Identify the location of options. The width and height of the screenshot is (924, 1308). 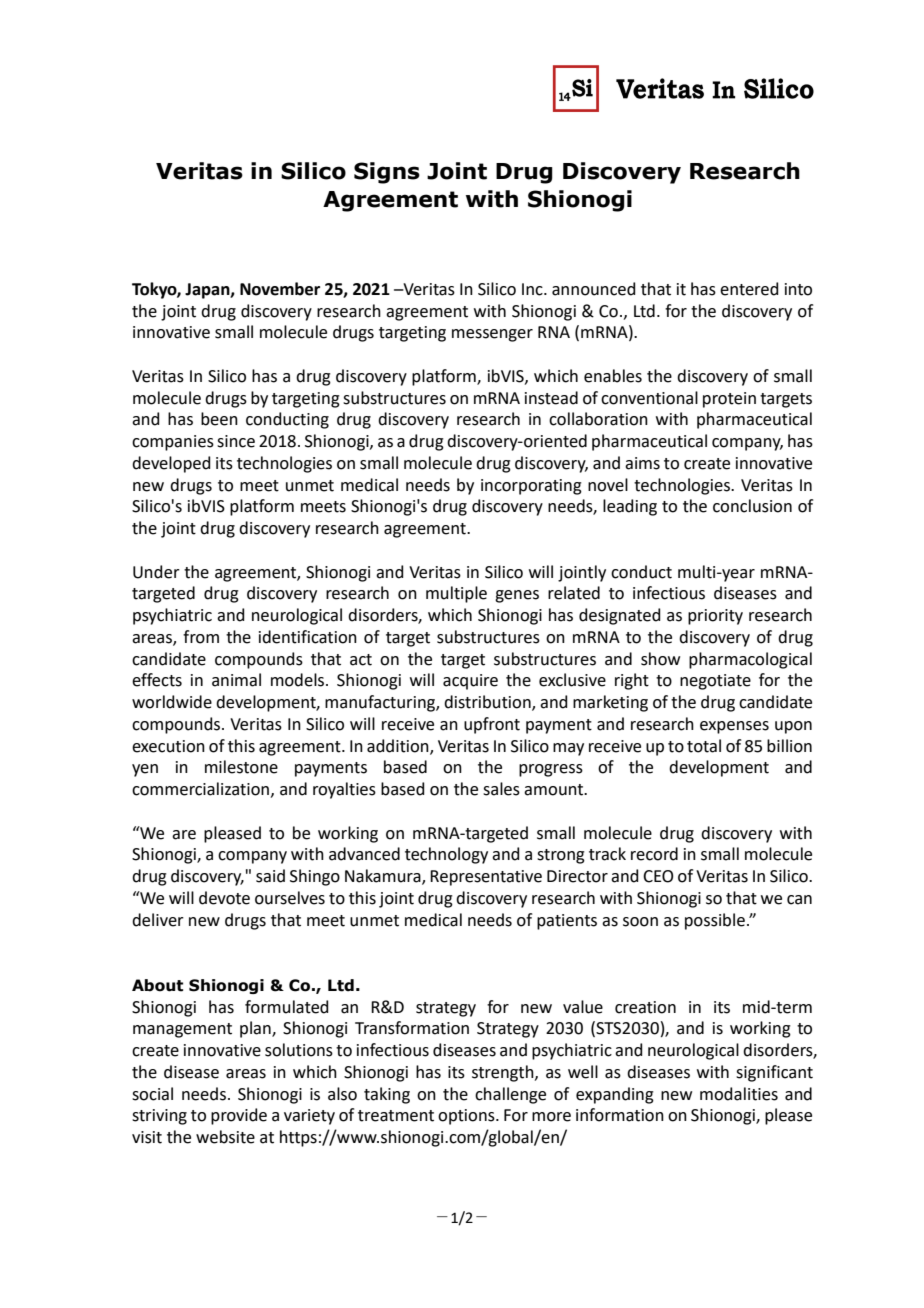
(467, 1117).
